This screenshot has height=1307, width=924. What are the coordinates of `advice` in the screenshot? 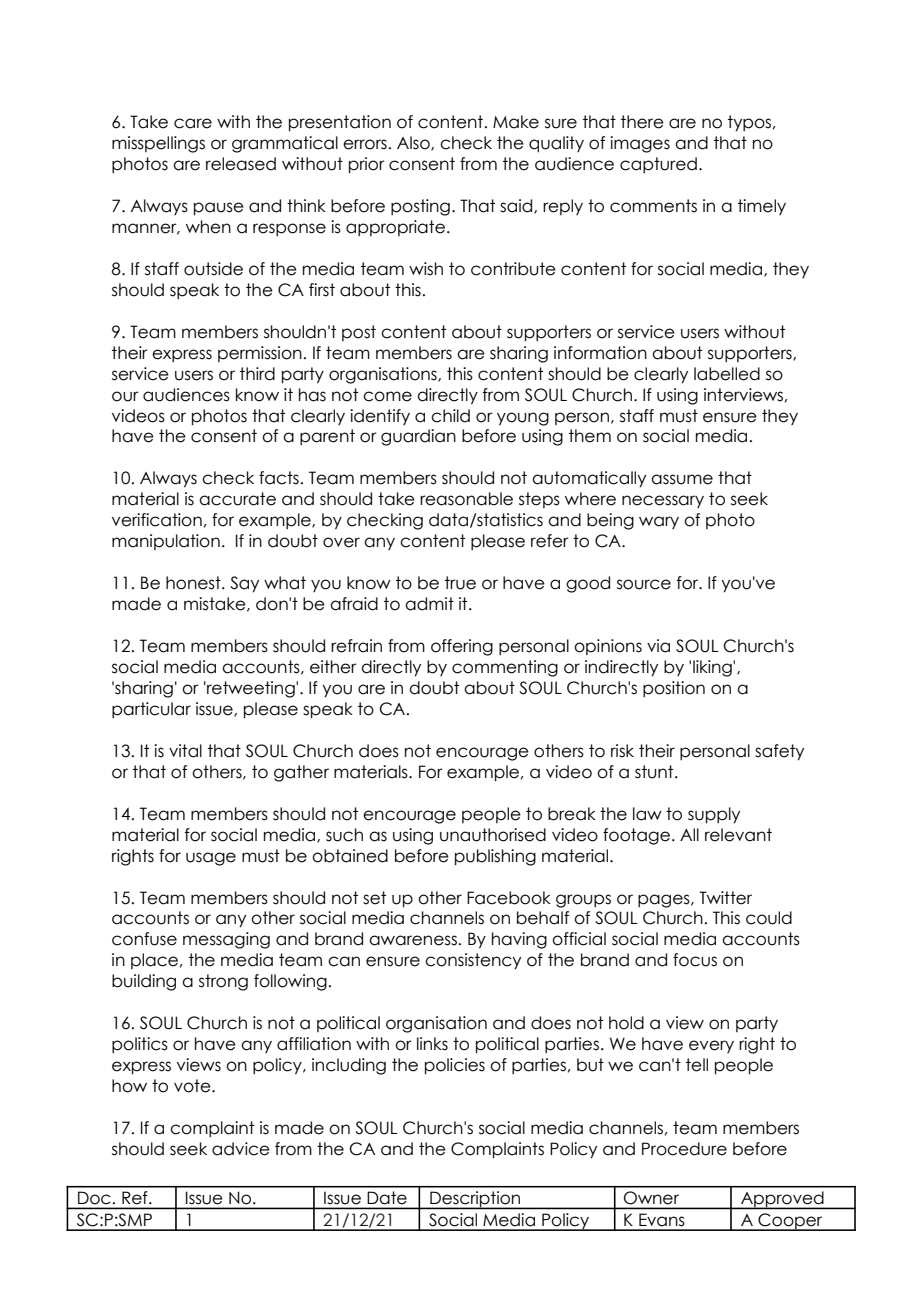 It's located at (241, 1149).
